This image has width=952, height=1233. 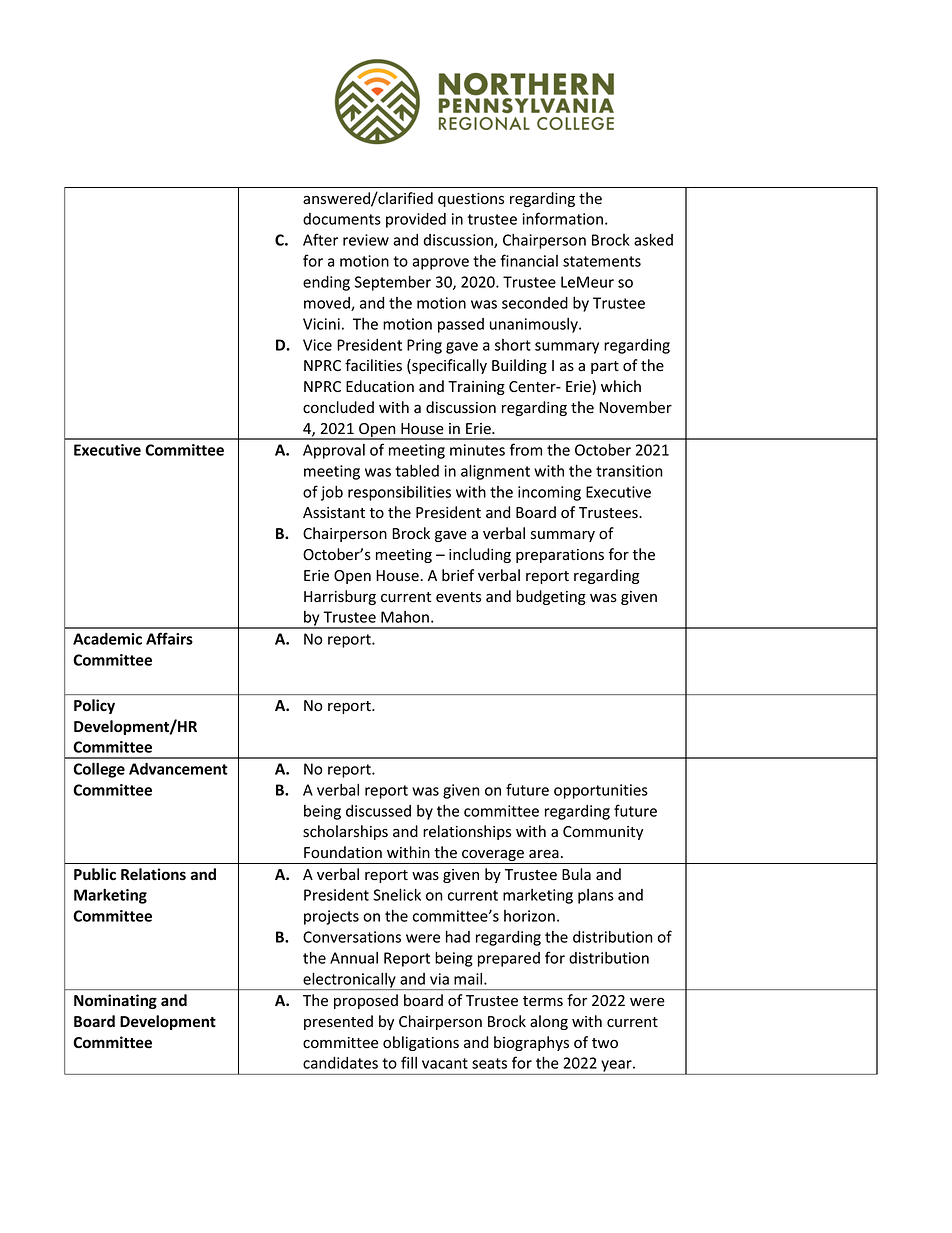 I want to click on review, so click(x=366, y=240).
